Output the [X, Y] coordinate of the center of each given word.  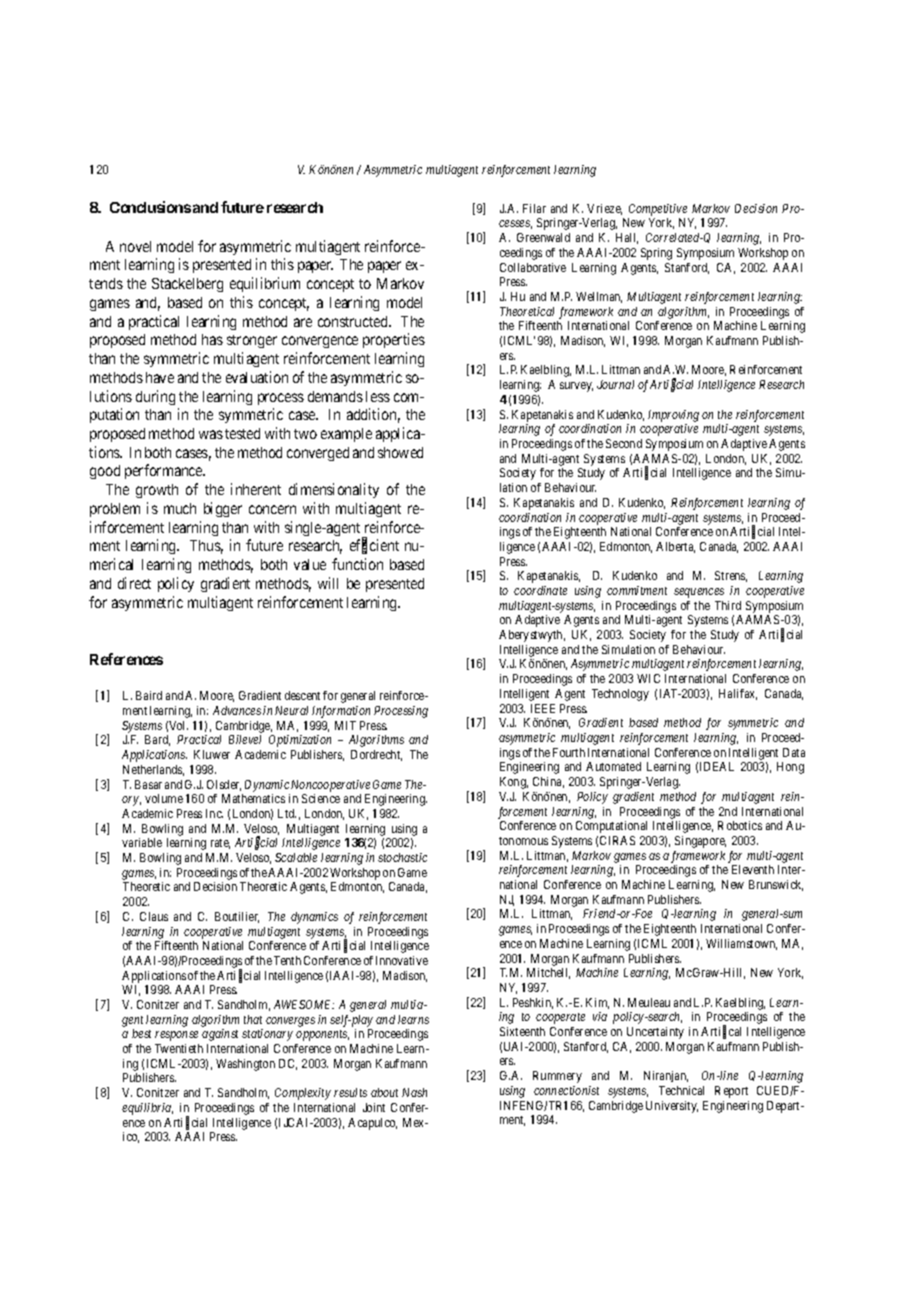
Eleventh [753, 869]
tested [242, 433]
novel [135, 246]
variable [142, 842]
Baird [149, 695]
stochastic [402, 857]
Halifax [738, 694]
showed [400, 452]
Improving [673, 416]
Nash [414, 1092]
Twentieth [179, 1048]
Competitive [658, 210]
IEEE [543, 708]
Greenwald [543, 237]
